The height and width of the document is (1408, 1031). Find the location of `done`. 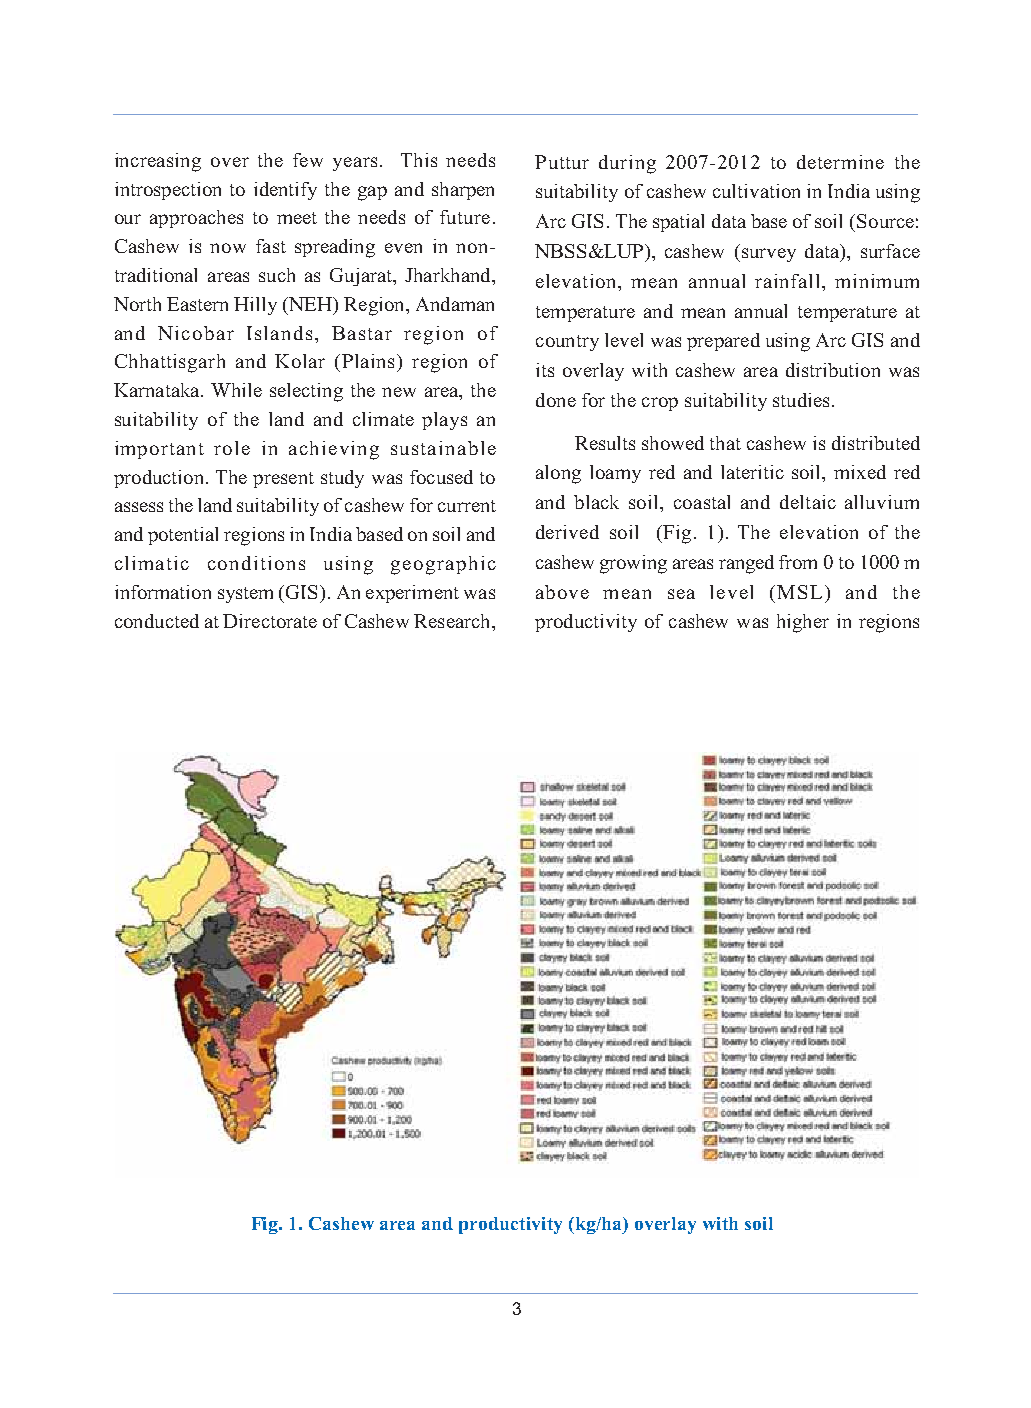

done is located at coordinates (556, 400).
